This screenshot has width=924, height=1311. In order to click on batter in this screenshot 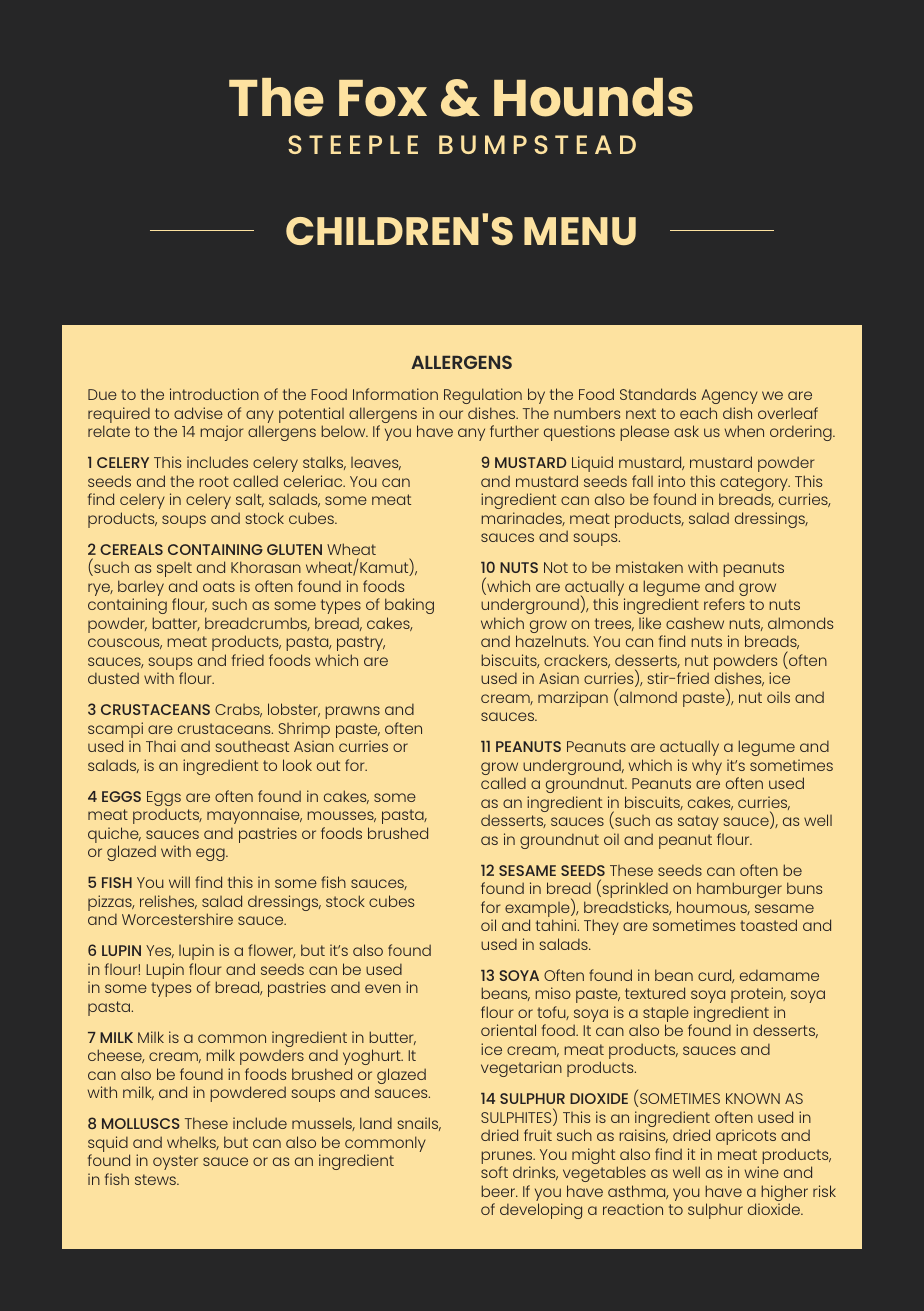, I will do `click(176, 624)`.
